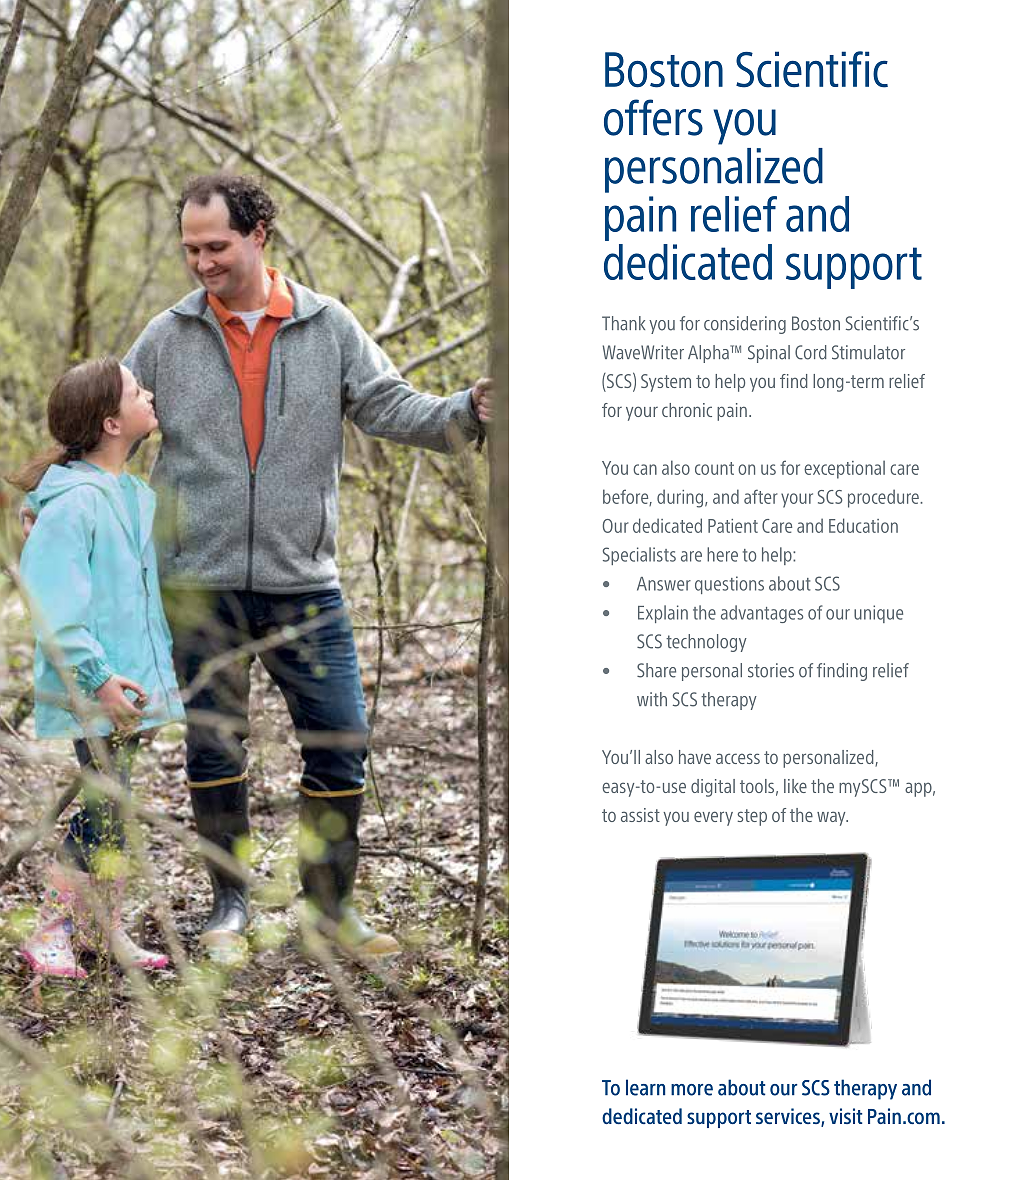 The width and height of the screenshot is (1018, 1180). Describe the element at coordinates (745, 325) in the screenshot. I see `considering` at that location.
